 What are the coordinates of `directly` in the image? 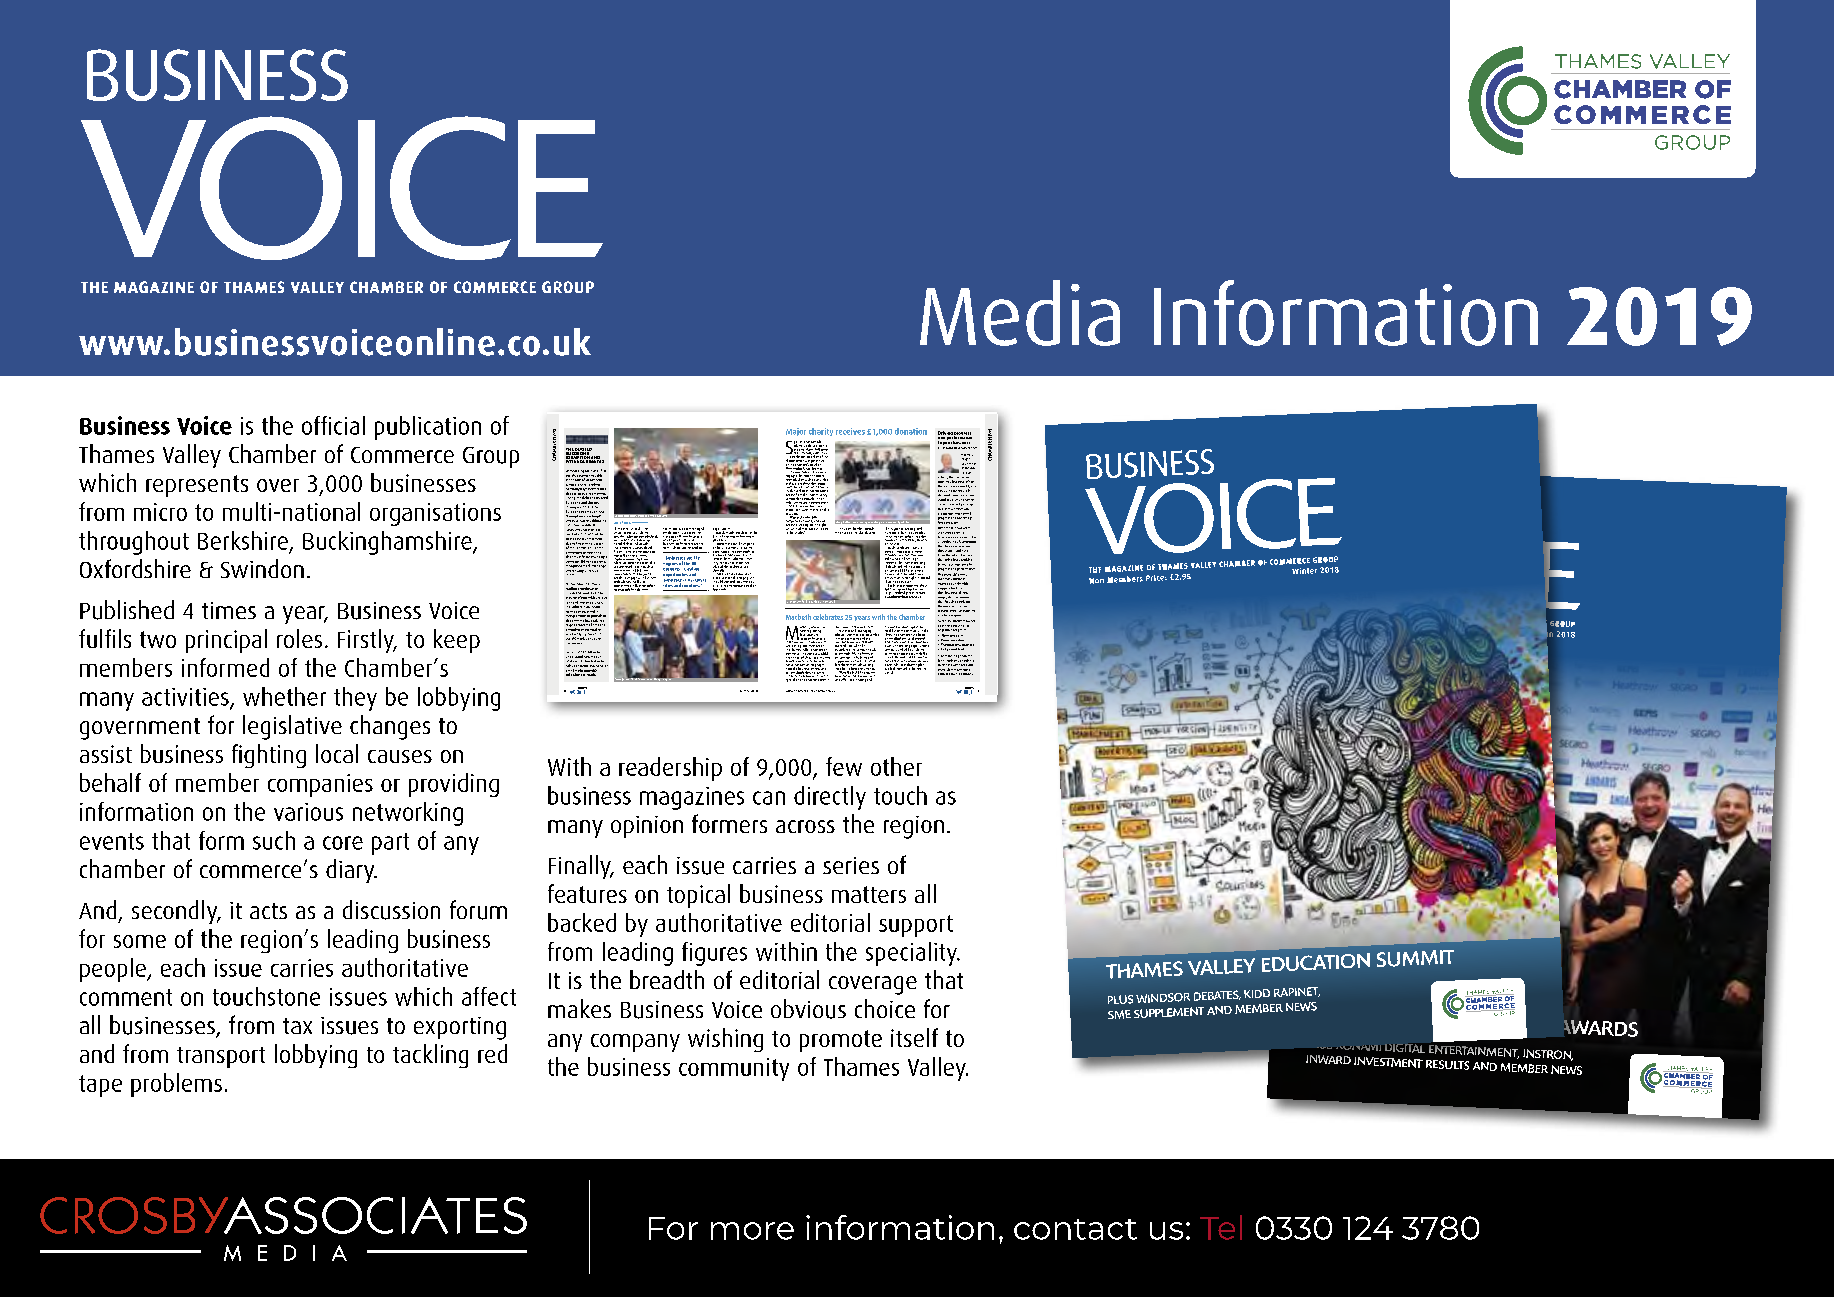 It's located at (830, 798).
